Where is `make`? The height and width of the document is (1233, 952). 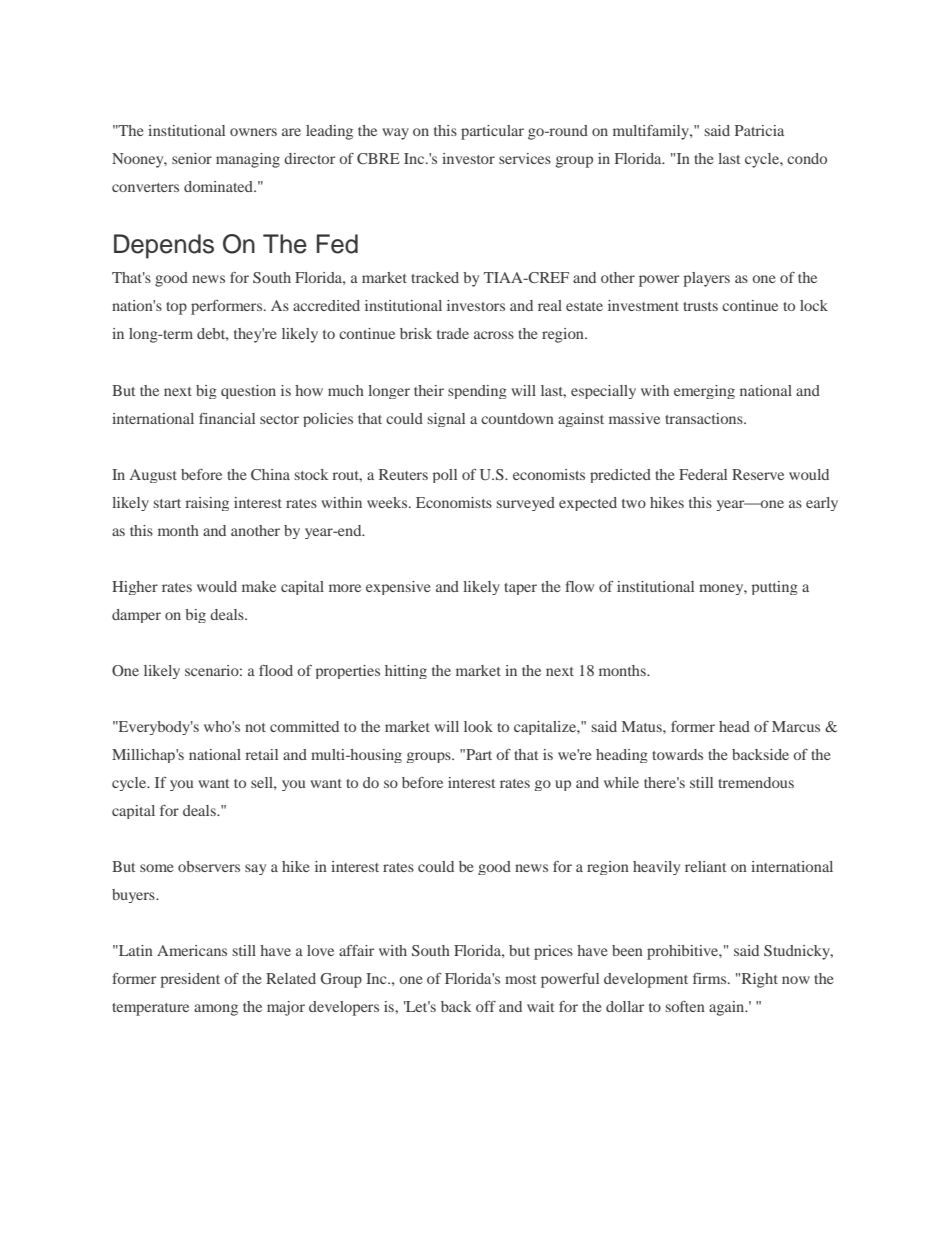 make is located at coordinates (259, 586).
